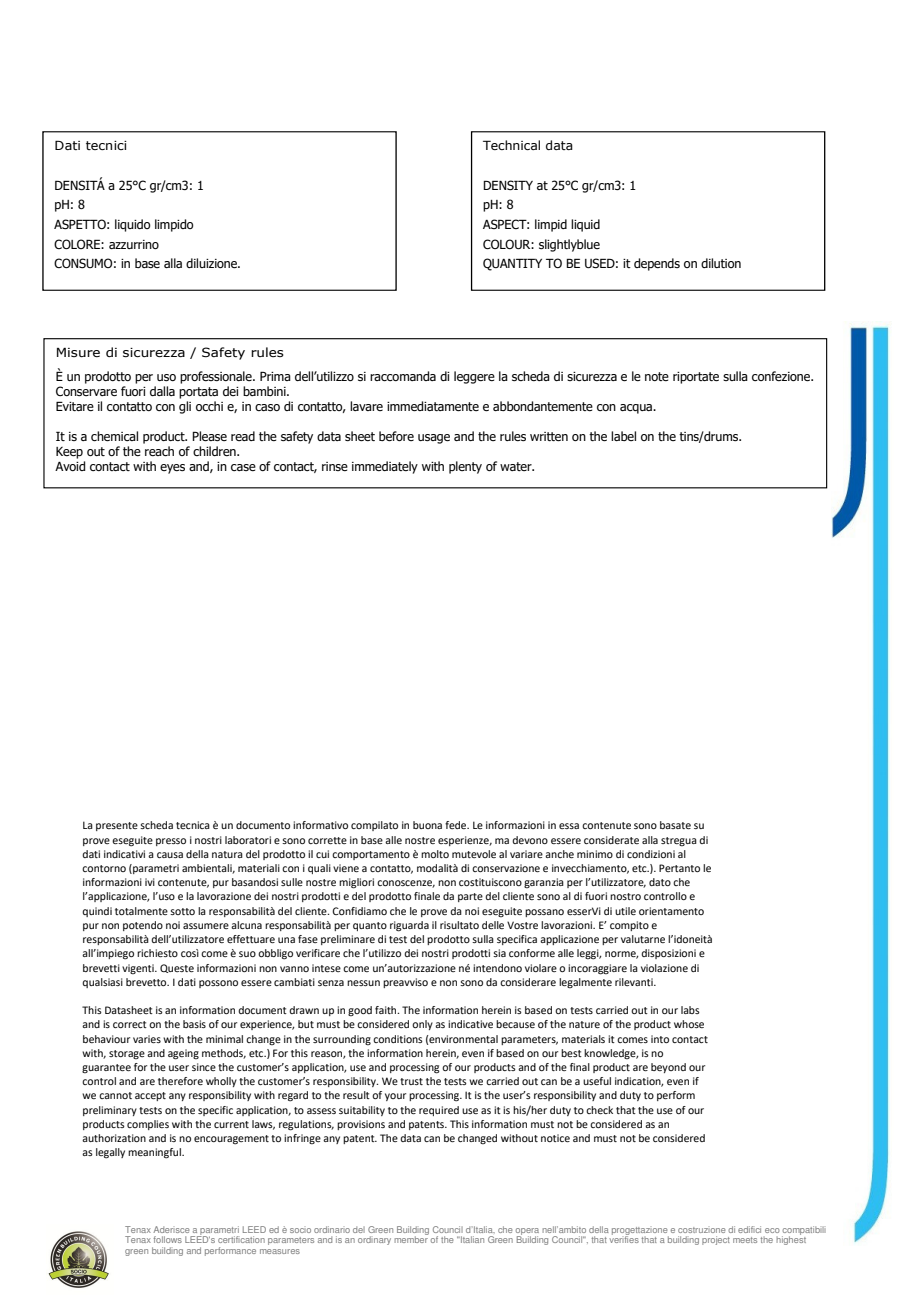  What do you see at coordinates (511, 145) in the page?
I see `Technical` at bounding box center [511, 145].
